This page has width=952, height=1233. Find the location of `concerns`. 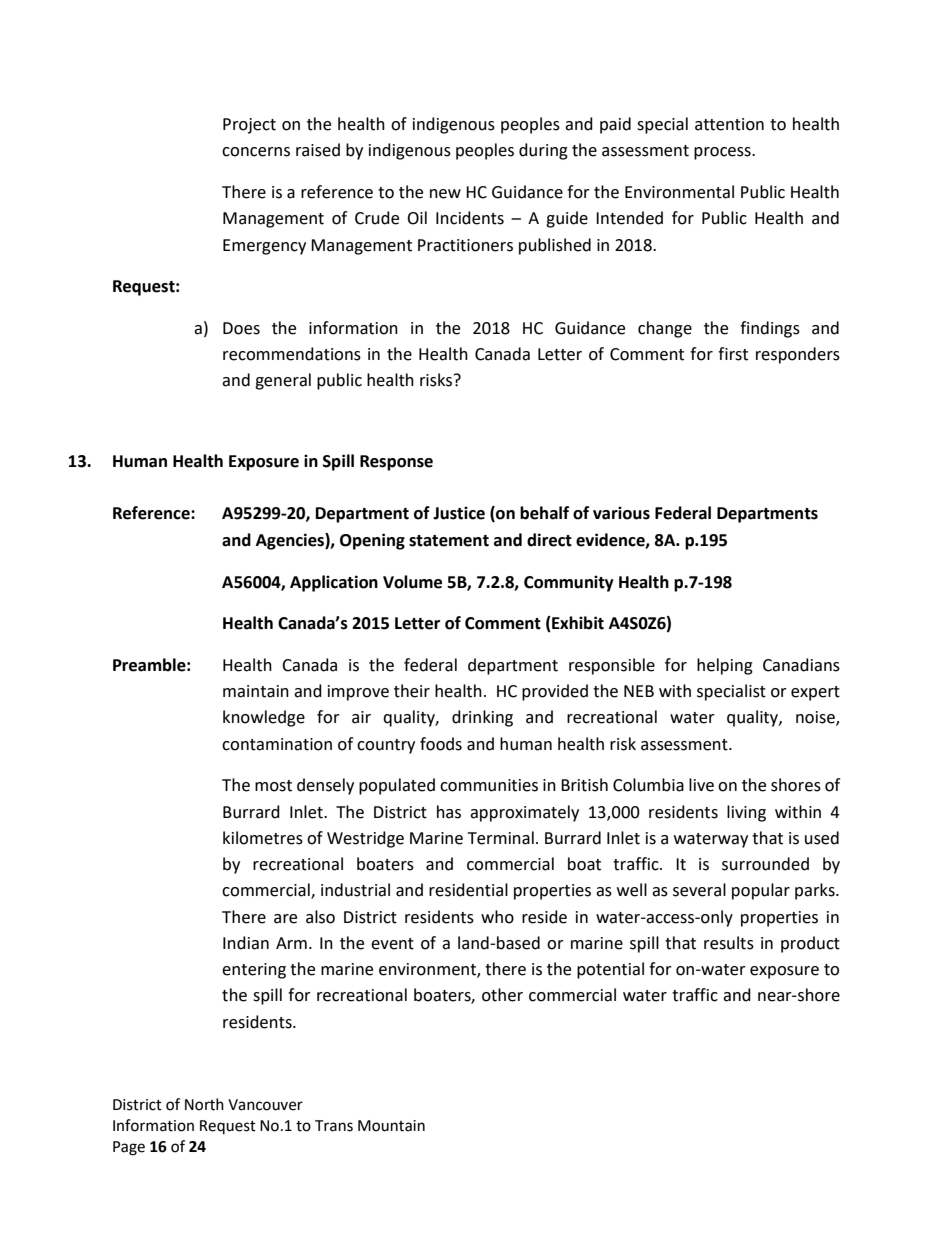

concerns is located at coordinates (256, 152).
